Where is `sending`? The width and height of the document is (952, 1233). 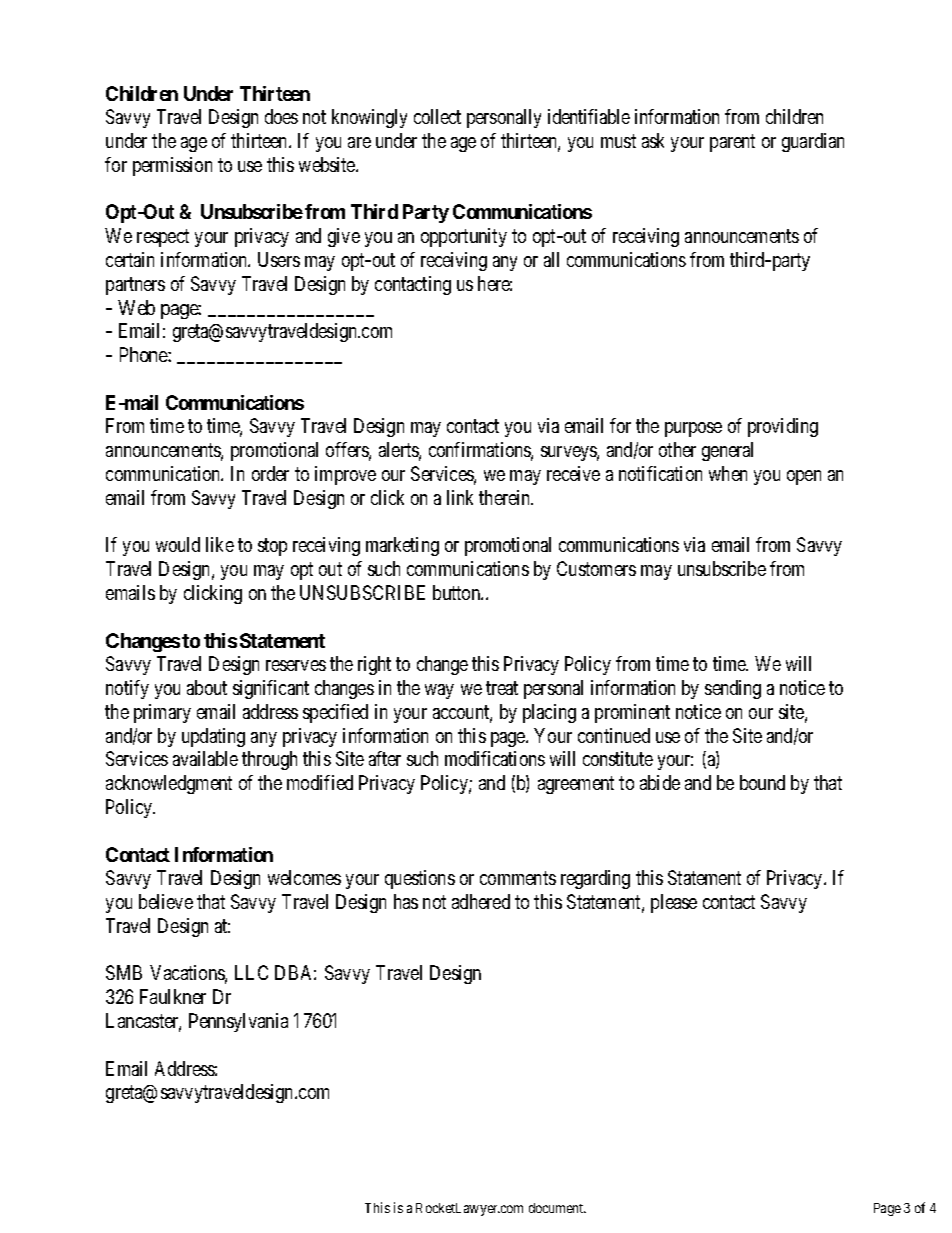
sending is located at coordinates (733, 689).
